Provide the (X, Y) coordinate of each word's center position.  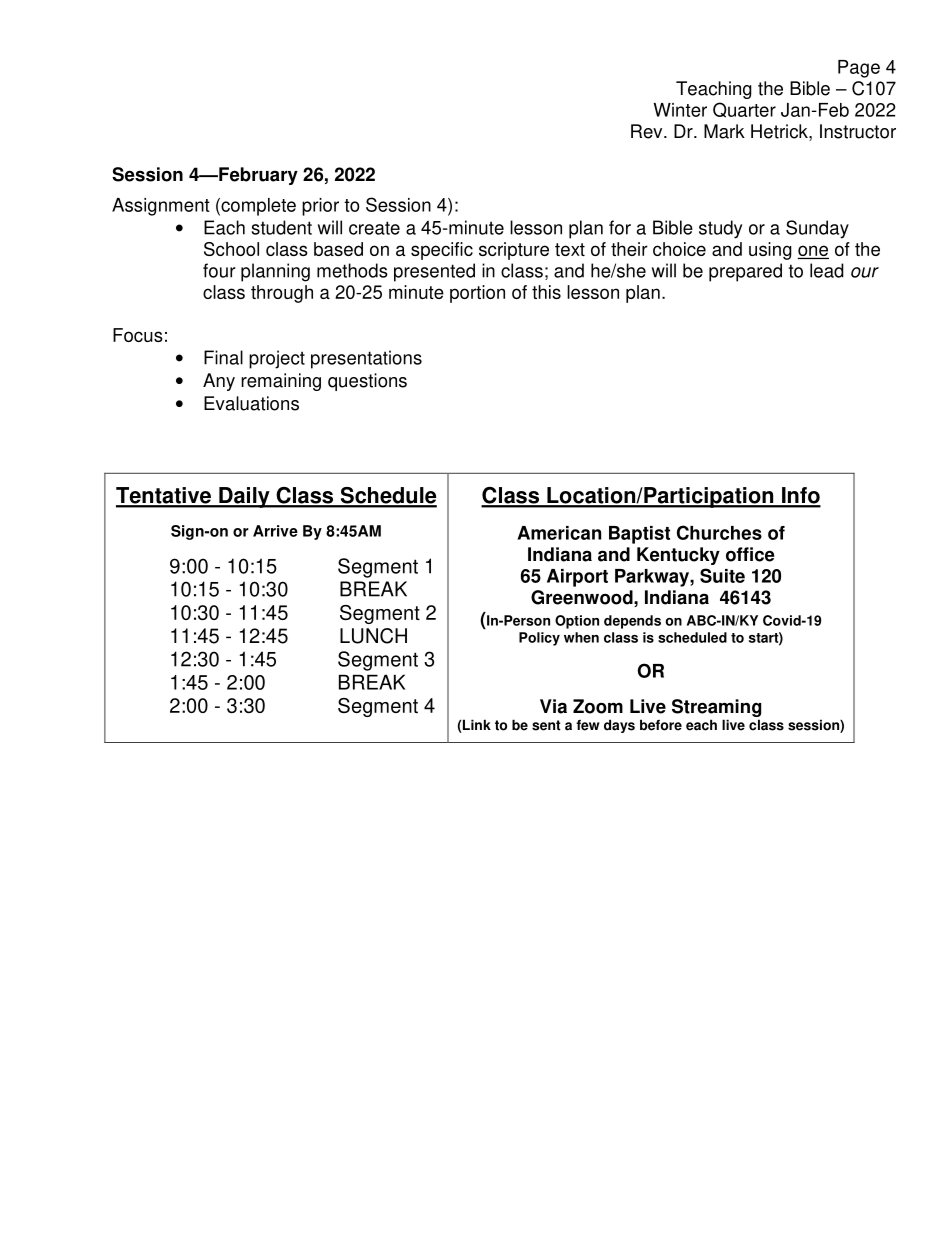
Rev (648, 131)
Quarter (744, 110)
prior (320, 207)
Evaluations (251, 403)
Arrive (275, 531)
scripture (514, 251)
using (770, 251)
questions (367, 382)
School (231, 249)
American (559, 533)
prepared (745, 272)
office (750, 554)
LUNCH (373, 636)
